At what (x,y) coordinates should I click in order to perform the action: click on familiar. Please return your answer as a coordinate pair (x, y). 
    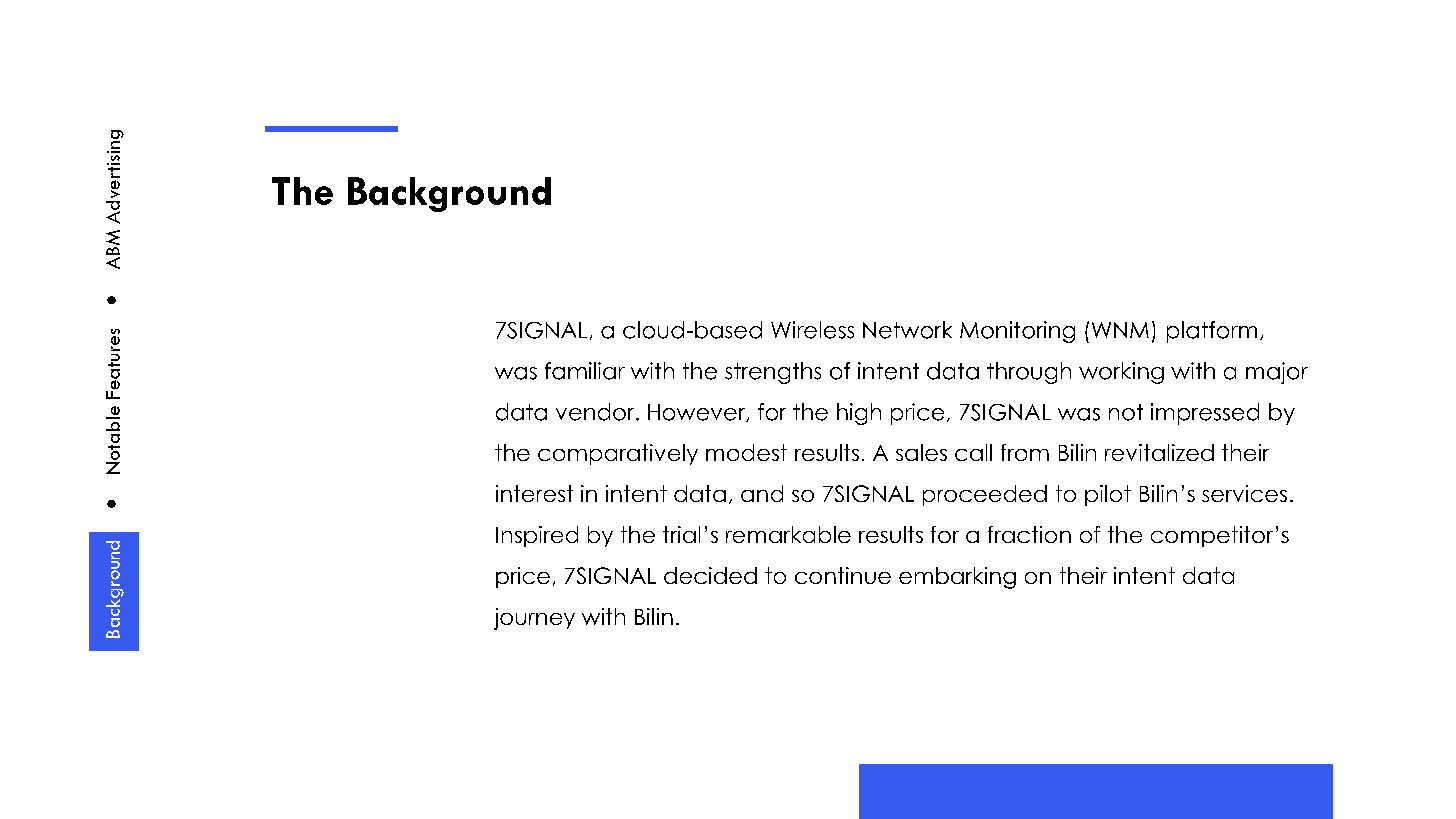
    Looking at the image, I should click on (585, 371).
